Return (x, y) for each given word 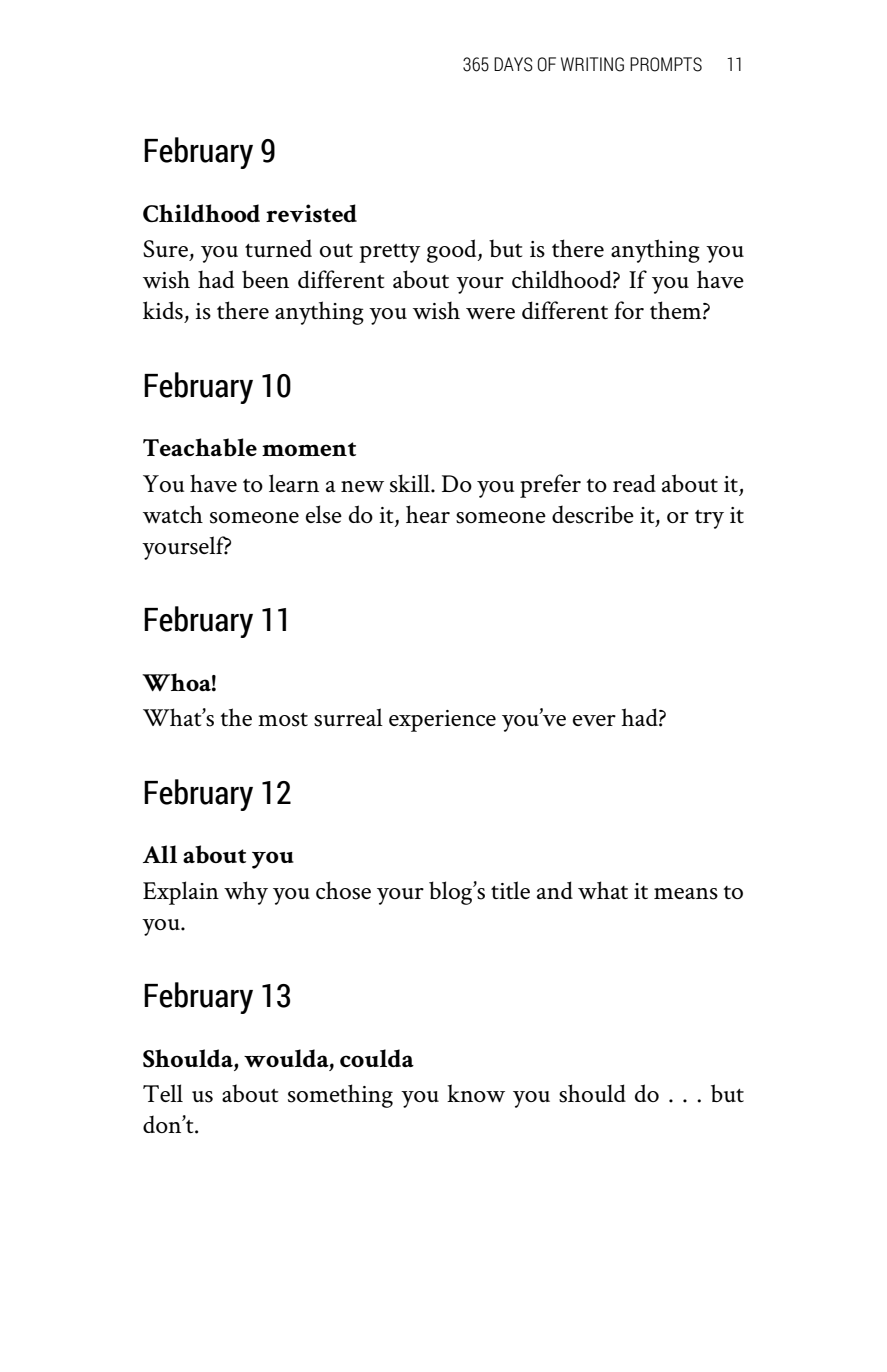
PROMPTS (666, 64)
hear (428, 514)
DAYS (513, 64)
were (490, 313)
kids (163, 310)
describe (593, 514)
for (629, 310)
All (160, 854)
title (510, 890)
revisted (311, 213)
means (686, 894)
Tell (163, 1093)
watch (173, 514)
